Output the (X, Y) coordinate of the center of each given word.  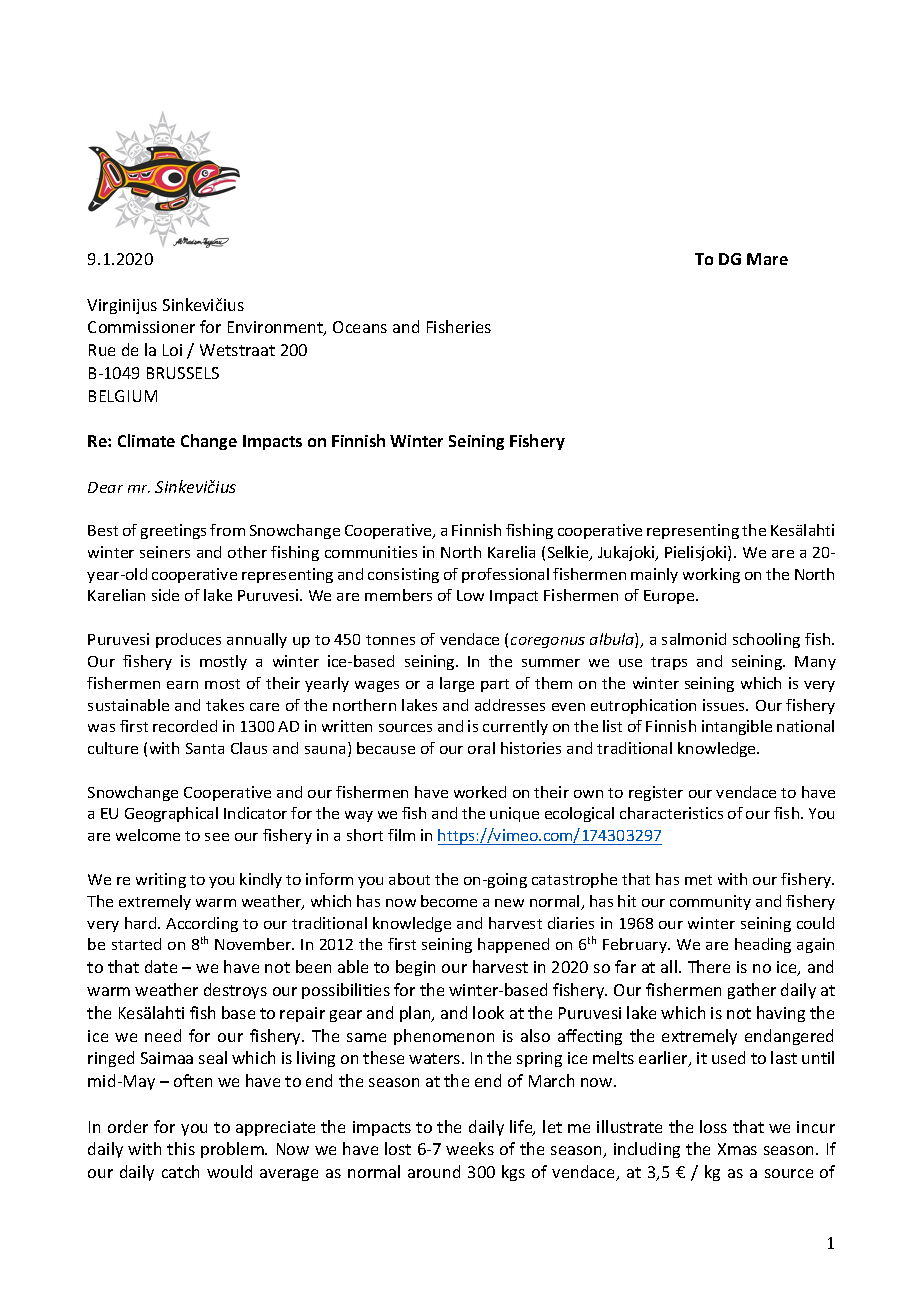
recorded (185, 726)
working (711, 575)
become (449, 901)
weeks (470, 1148)
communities (371, 552)
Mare (767, 259)
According (202, 924)
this (181, 1148)
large (457, 684)
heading (763, 945)
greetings (173, 531)
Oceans (360, 327)
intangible (737, 727)
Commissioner (141, 327)
